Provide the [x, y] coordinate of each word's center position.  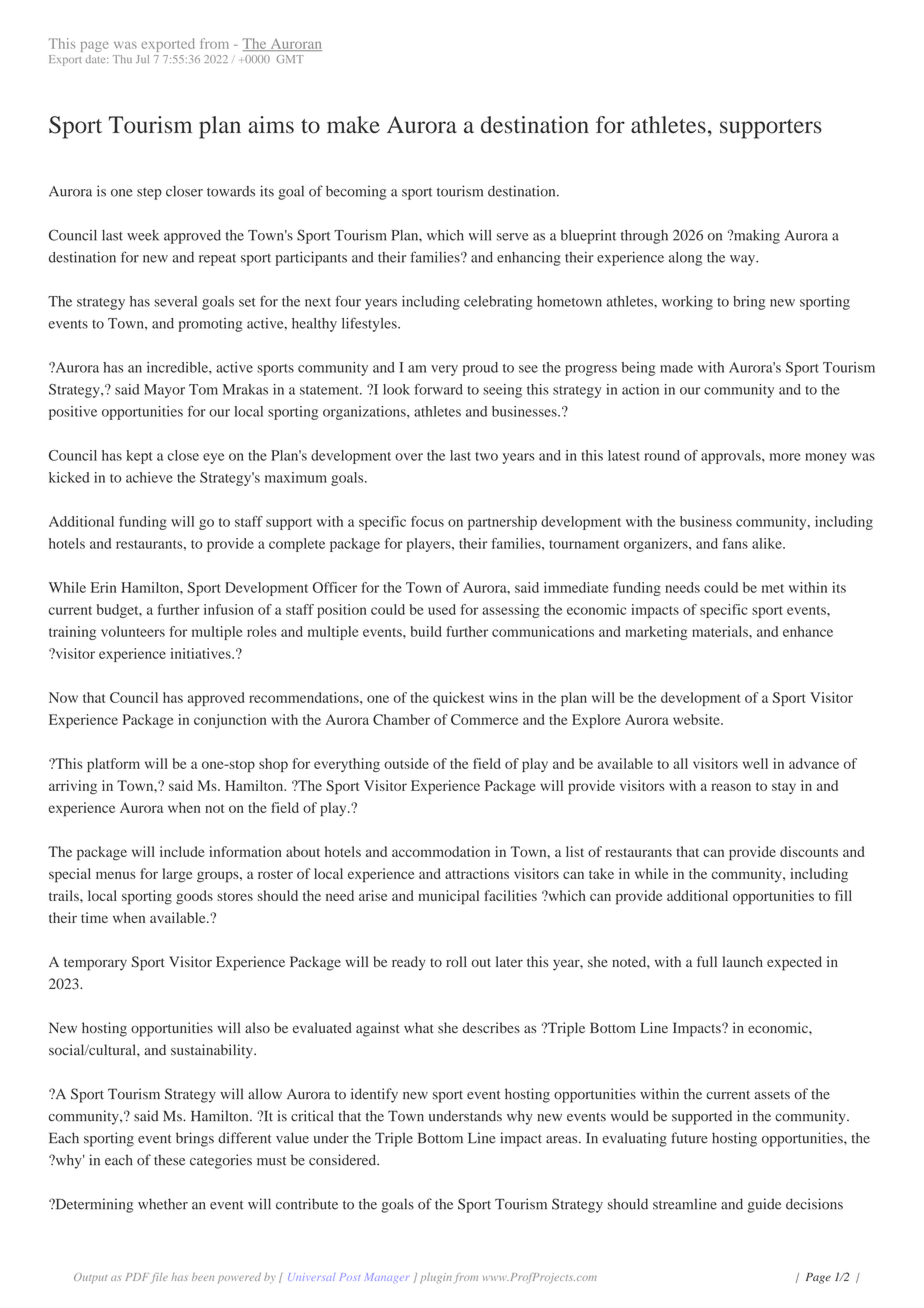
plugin [436, 1278]
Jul [142, 59]
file [160, 1278]
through [644, 237]
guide [764, 1205]
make [353, 125]
